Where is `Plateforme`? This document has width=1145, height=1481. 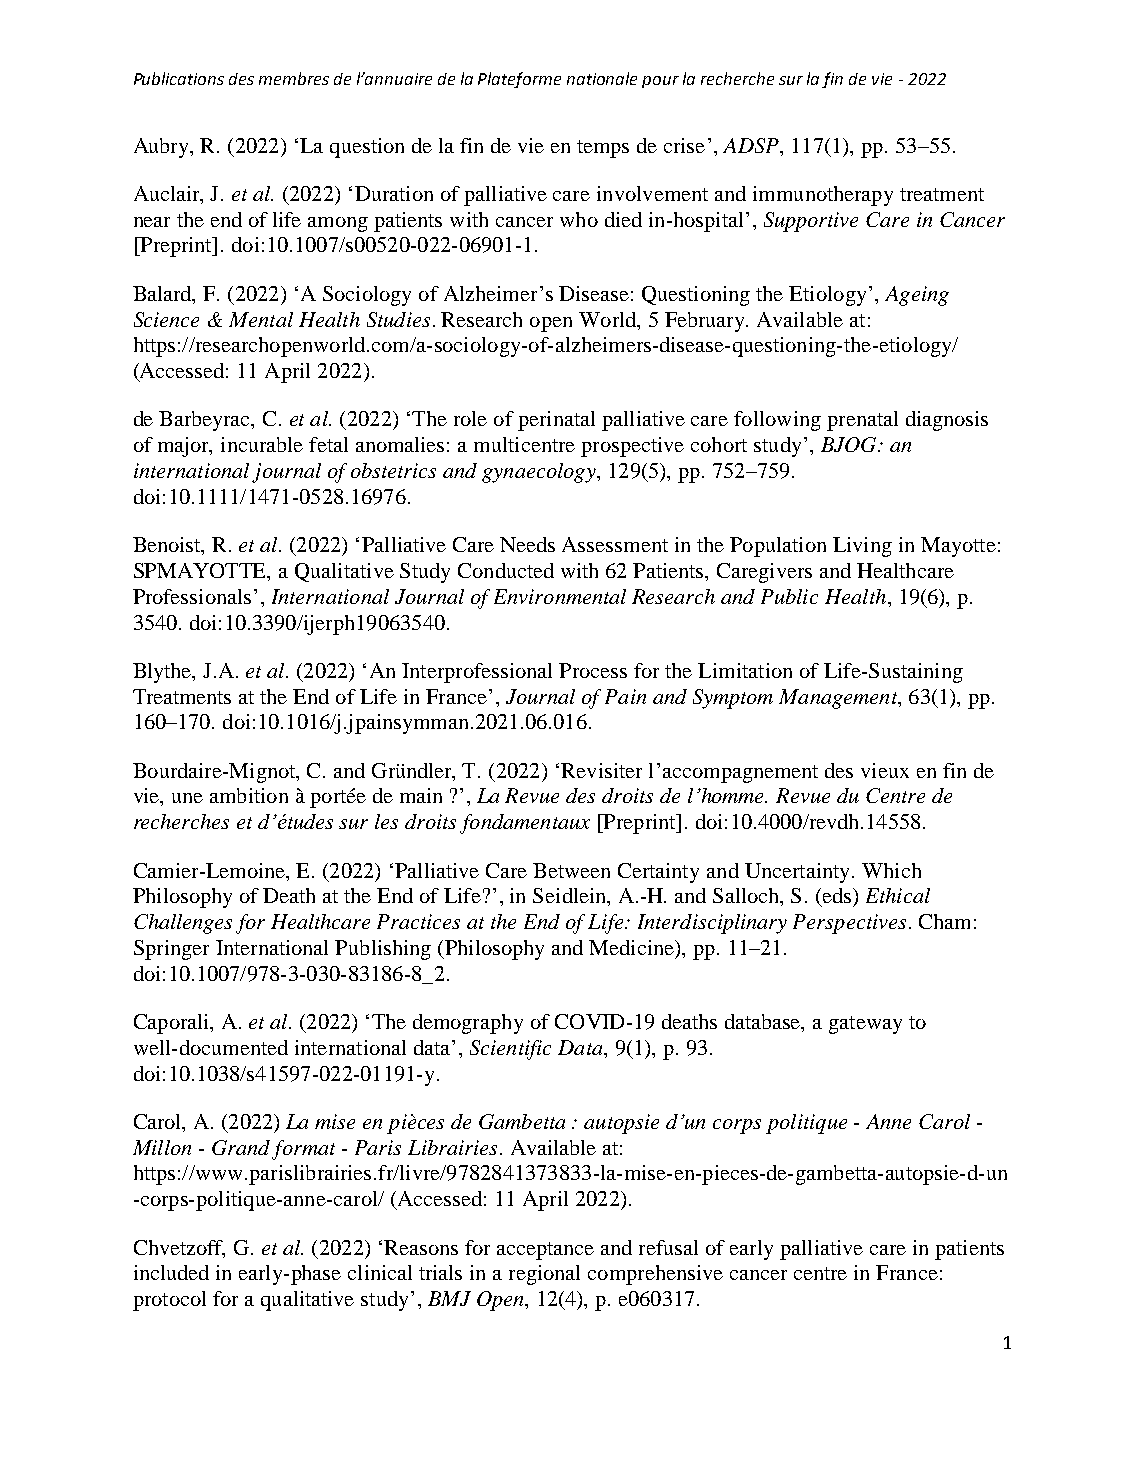 Plateforme is located at coordinates (519, 80).
